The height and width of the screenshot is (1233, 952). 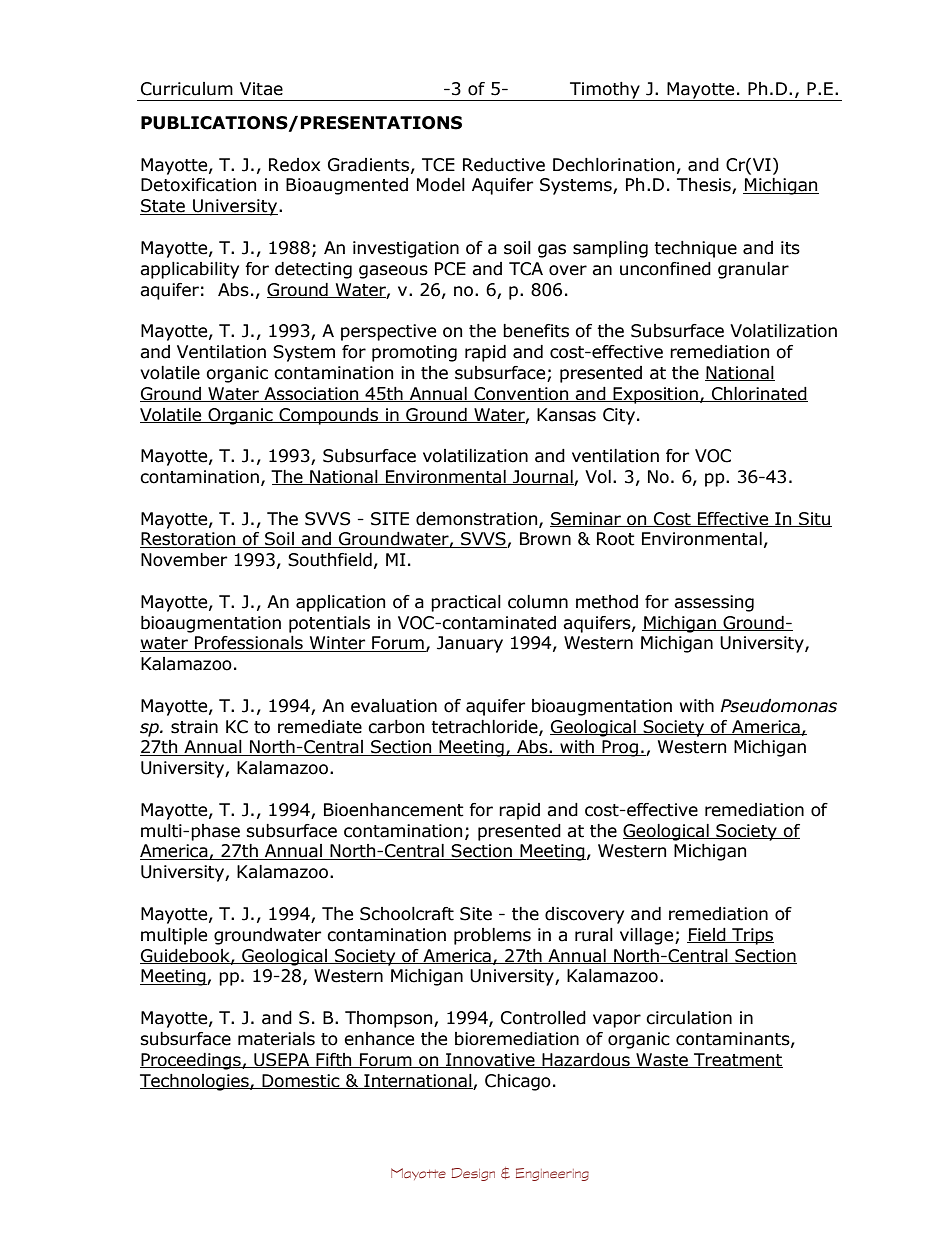 What do you see at coordinates (492, 936) in the screenshot?
I see `problems` at bounding box center [492, 936].
